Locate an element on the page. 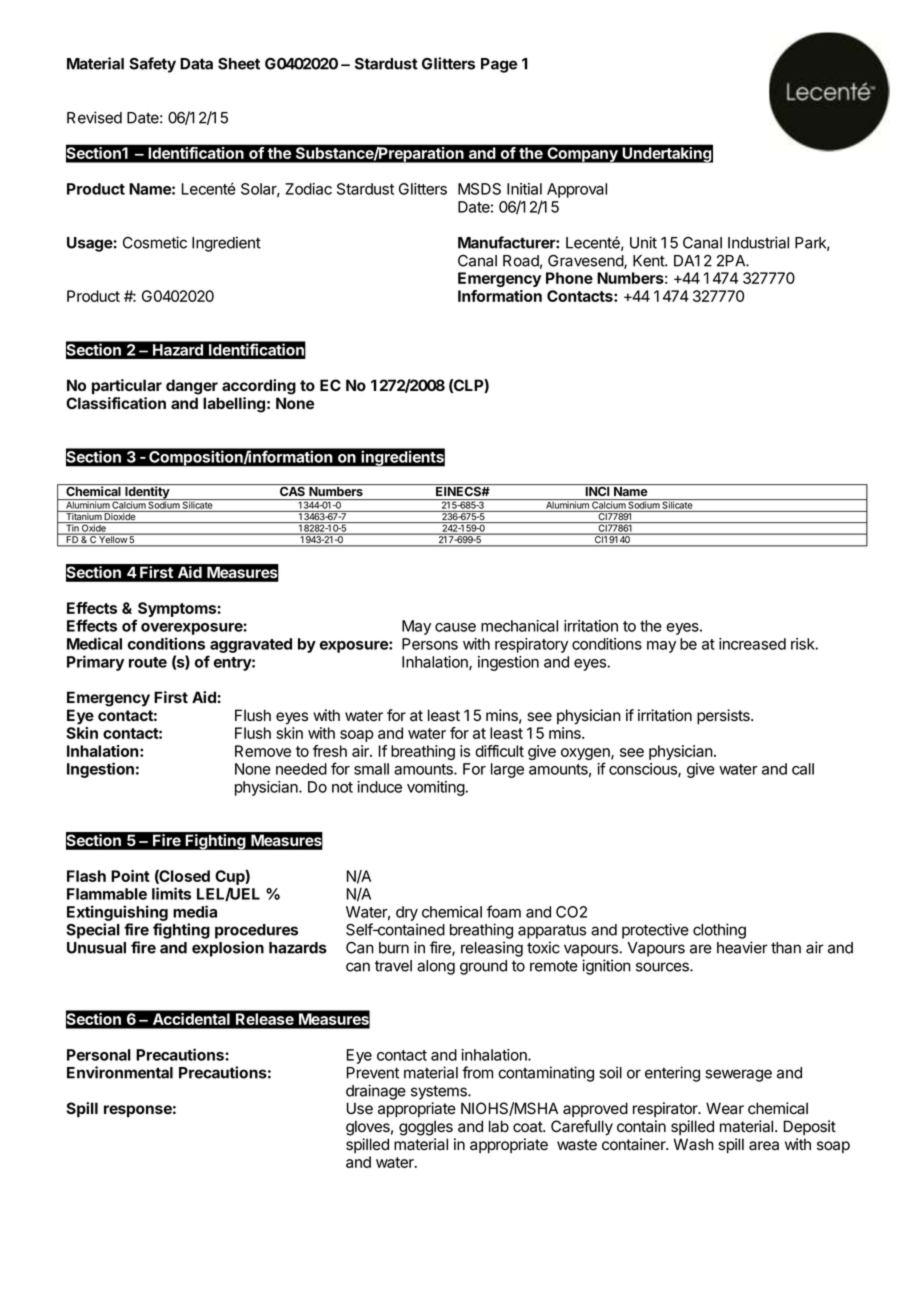 The image size is (924, 1308). Remove is located at coordinates (263, 751).
